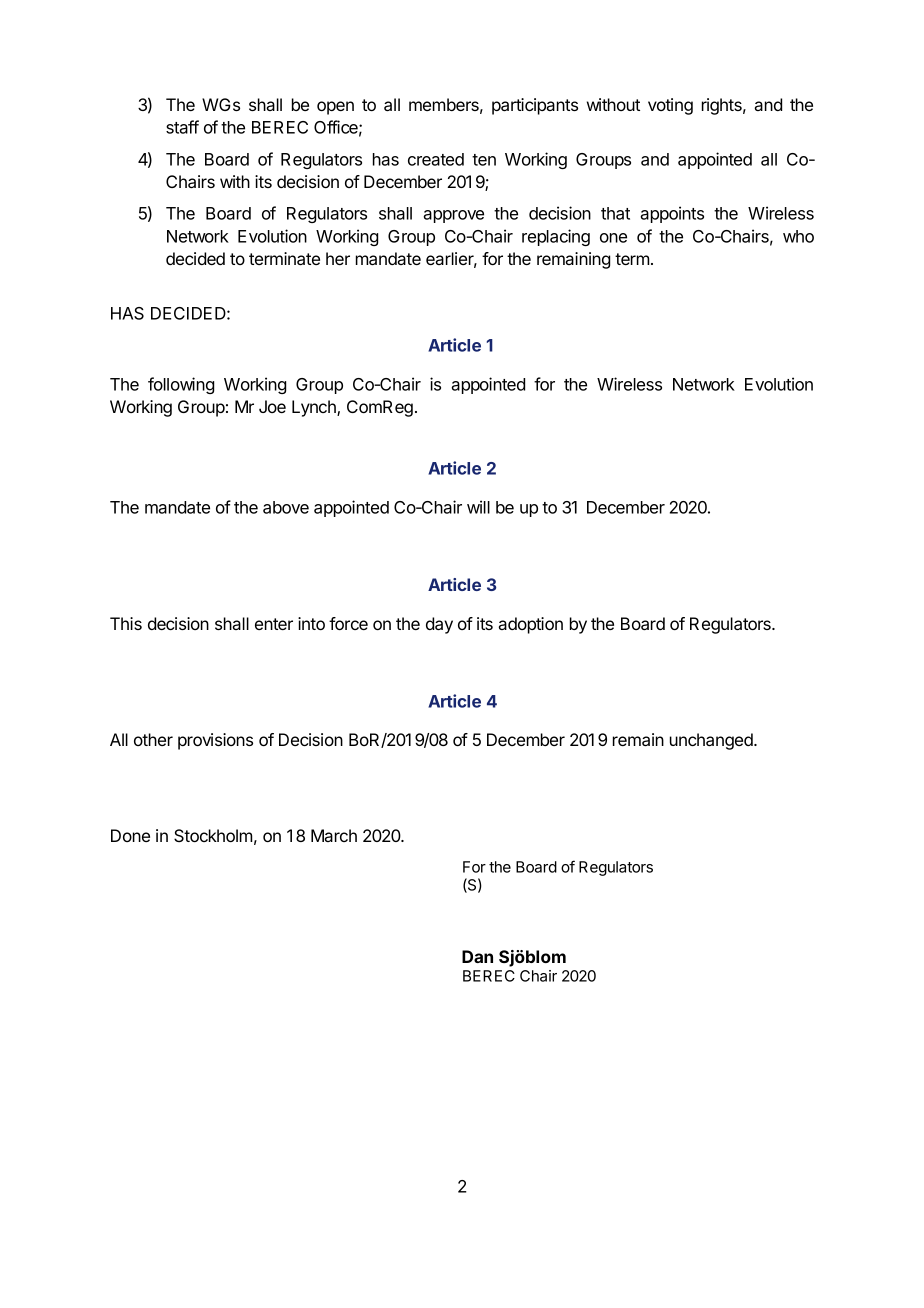  What do you see at coordinates (798, 236) in the document?
I see `who` at bounding box center [798, 236].
